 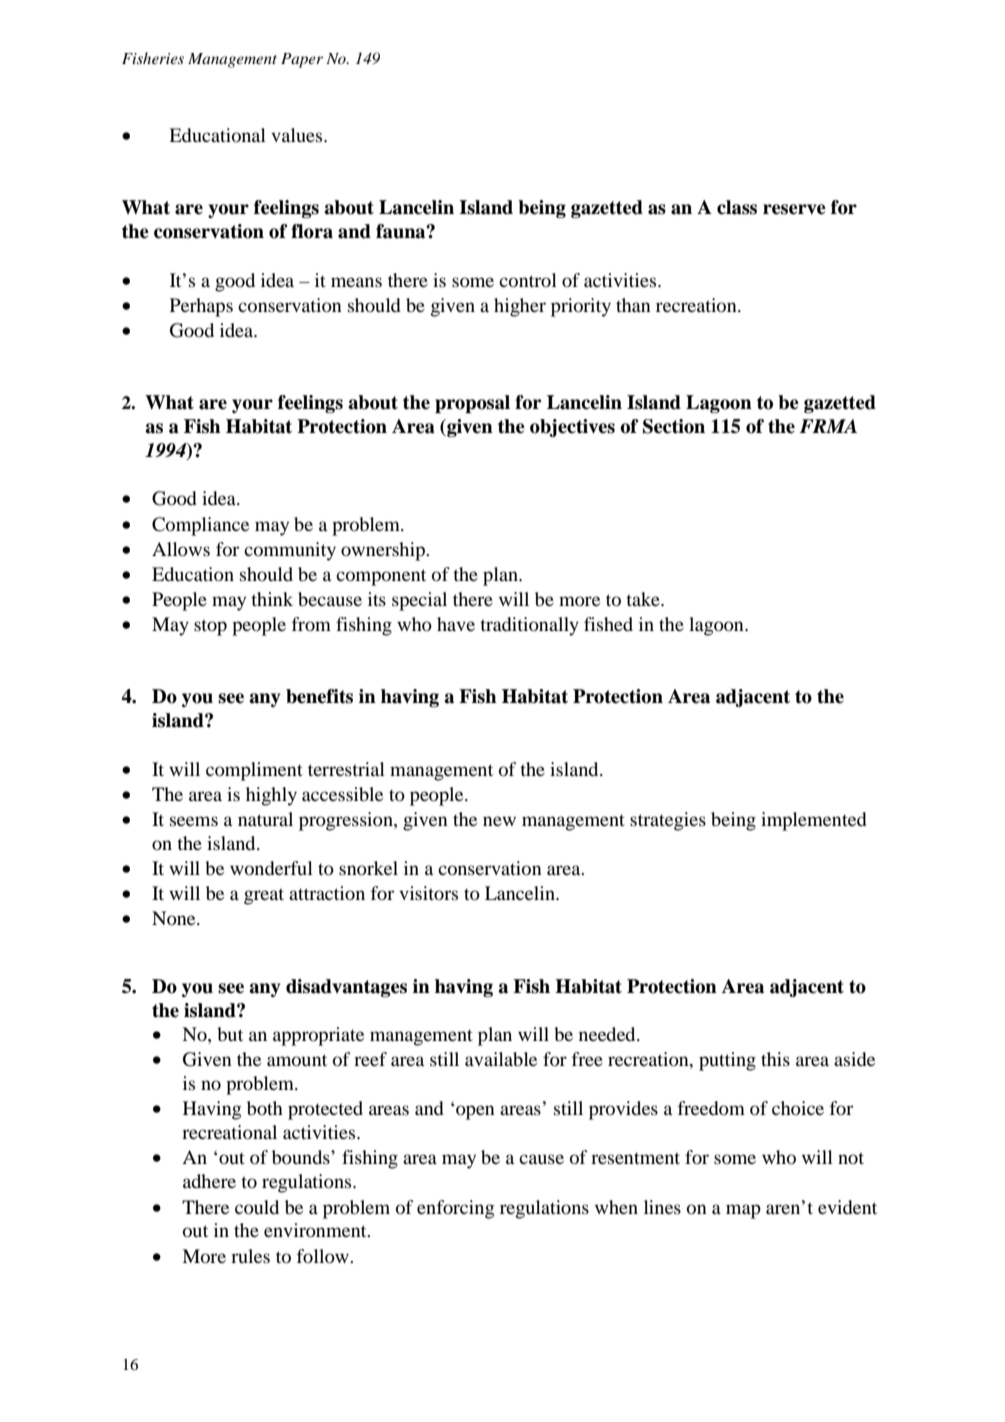 What do you see at coordinates (775, 1059) in the image?
I see `this` at bounding box center [775, 1059].
